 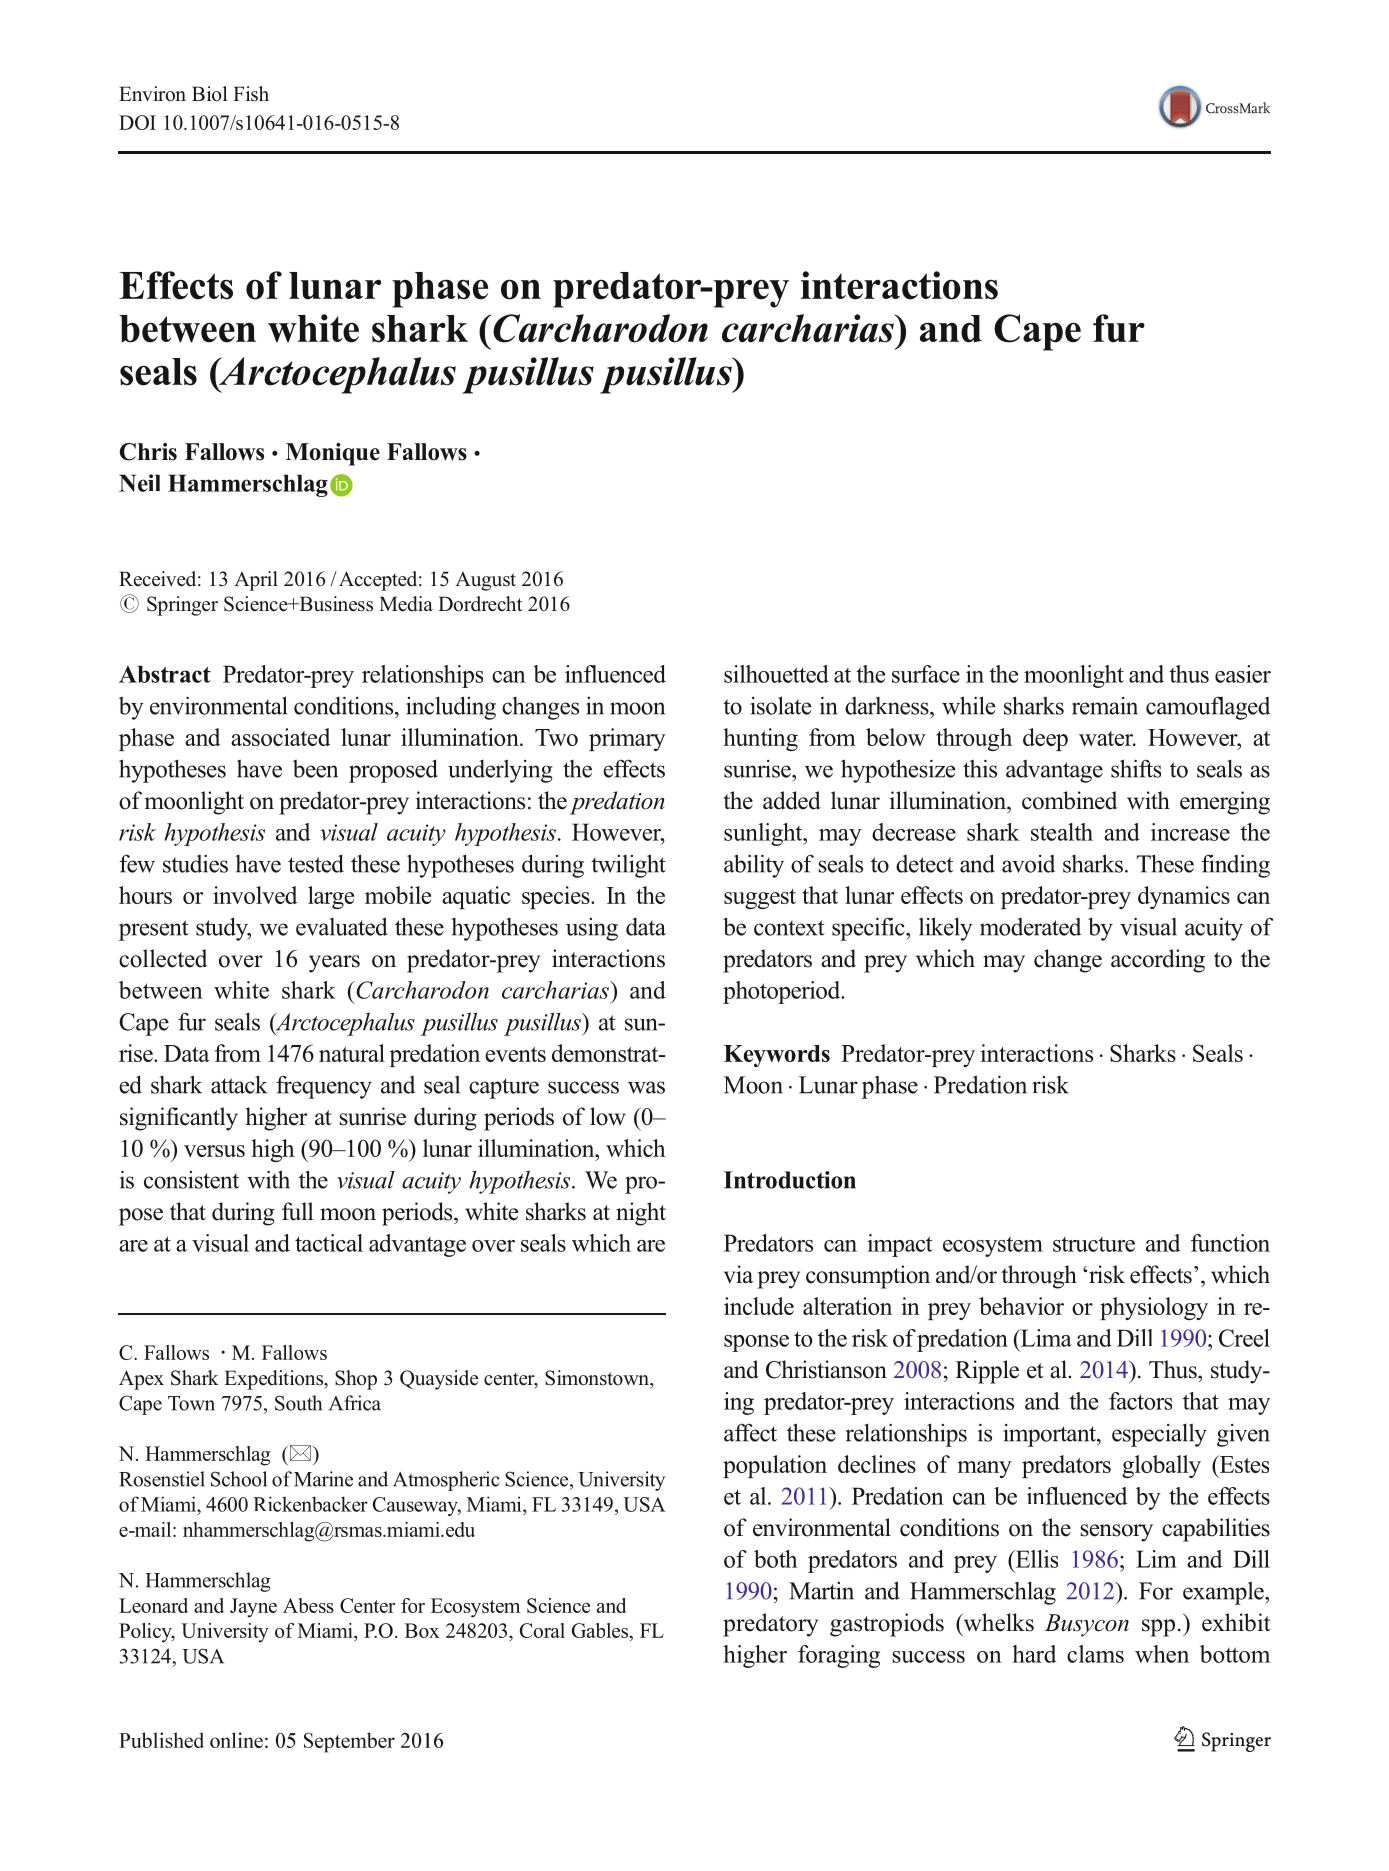 I want to click on Biol, so click(x=210, y=94).
